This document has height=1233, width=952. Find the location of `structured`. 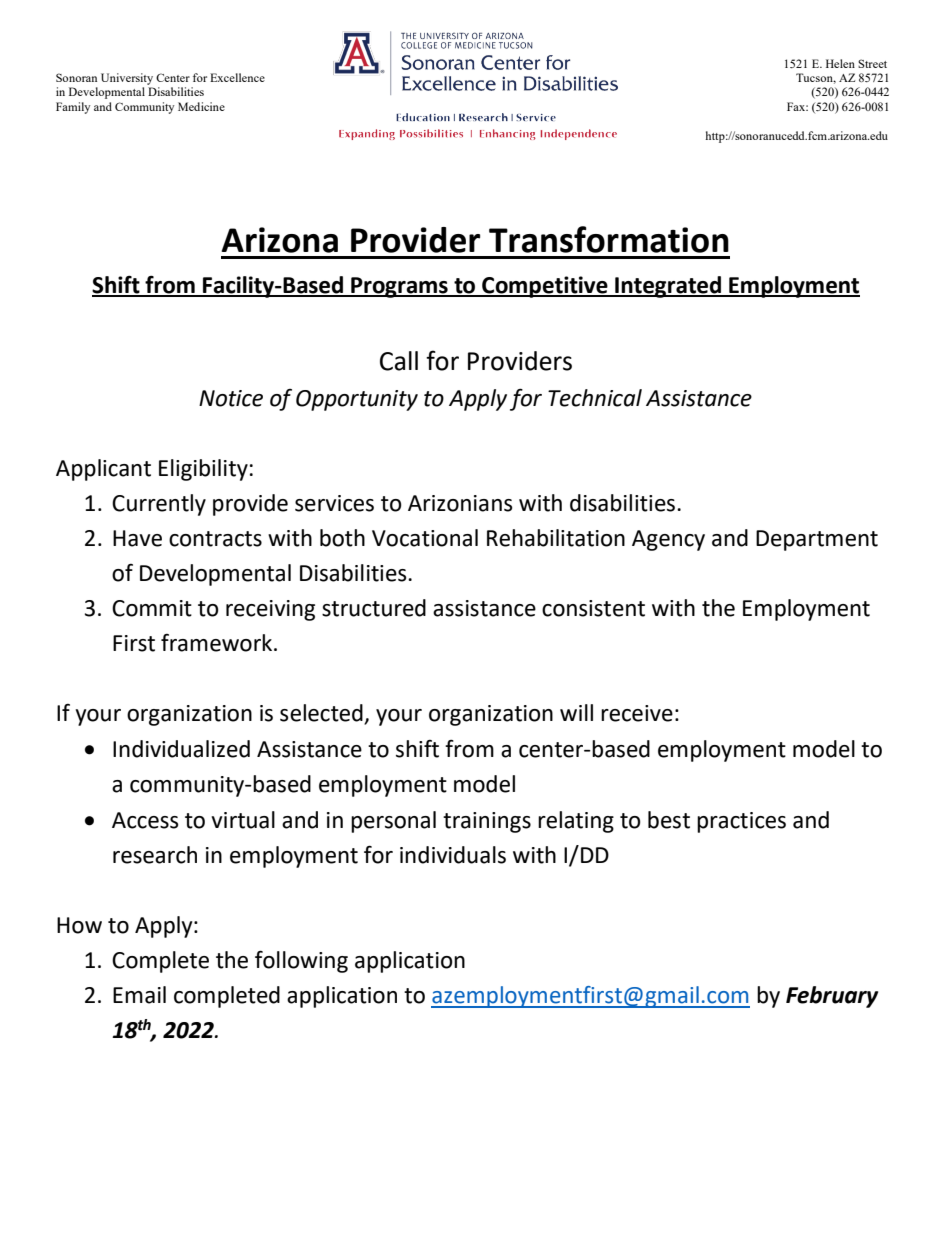

structured is located at coordinates (374, 608).
